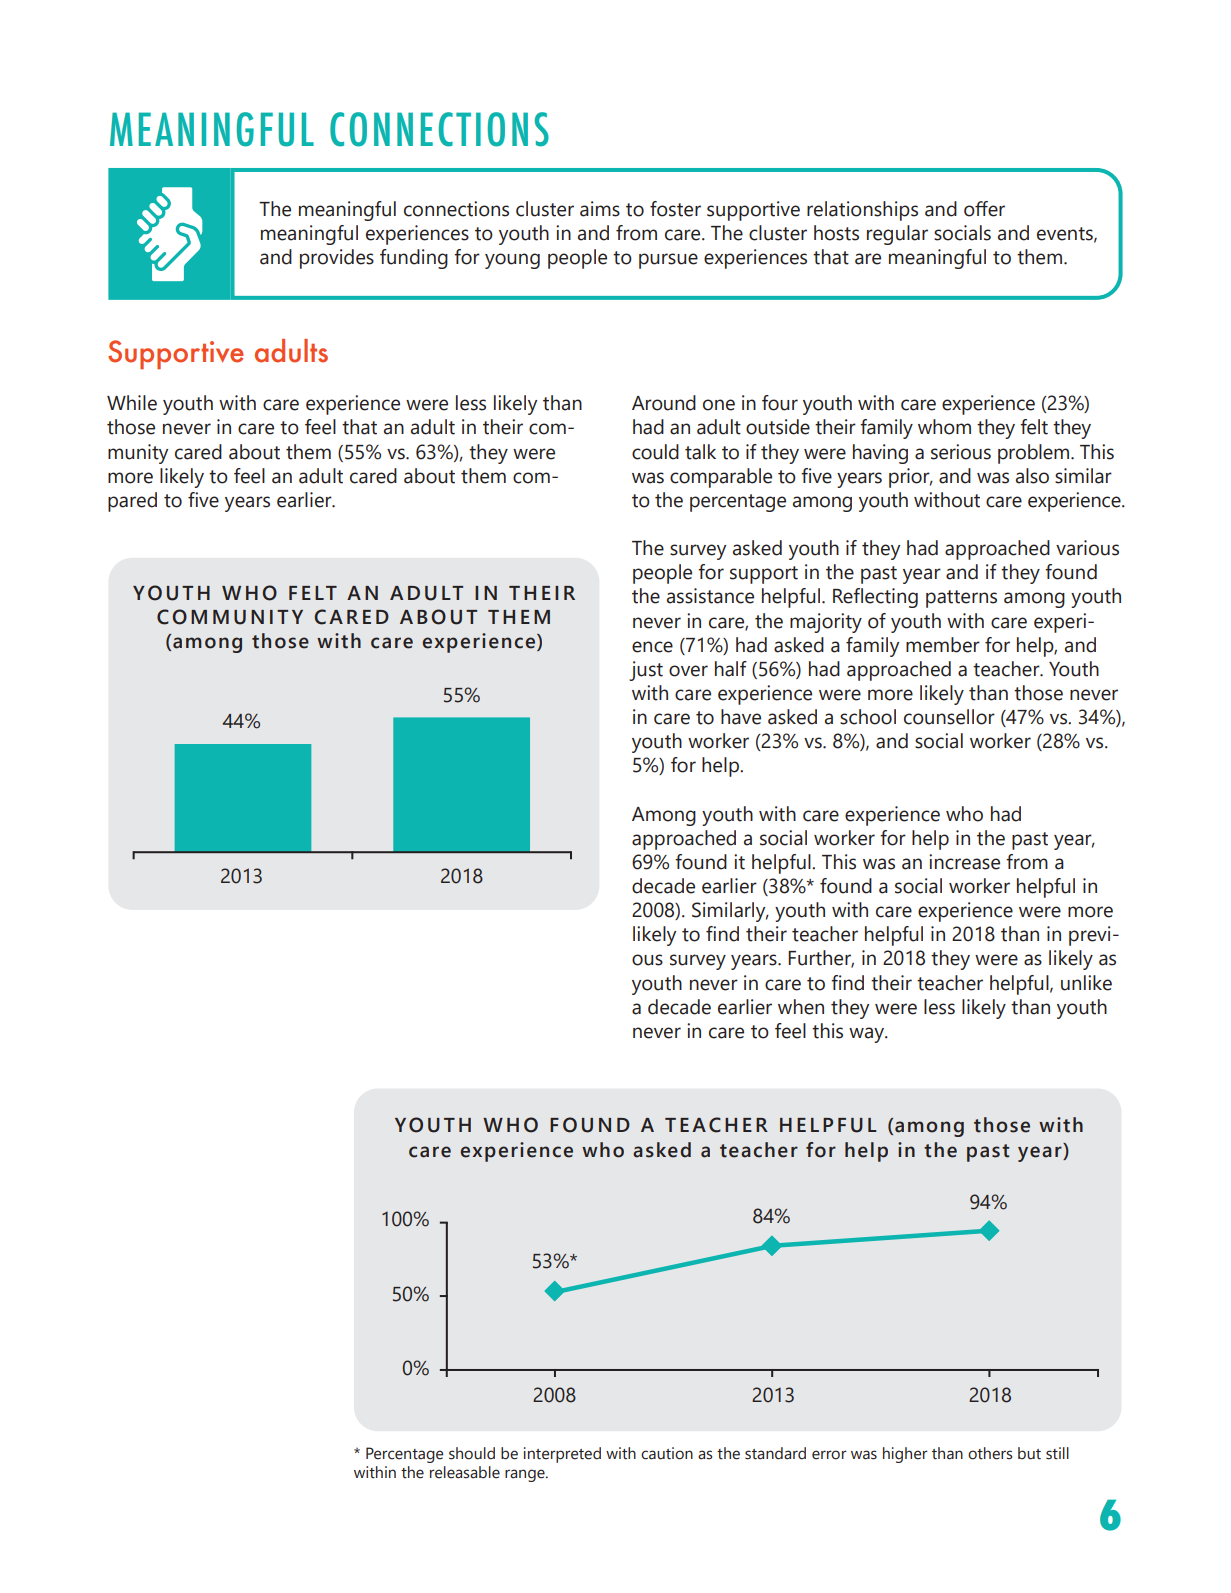 The height and width of the document is (1593, 1231). What do you see at coordinates (600, 209) in the document?
I see `aims` at bounding box center [600, 209].
